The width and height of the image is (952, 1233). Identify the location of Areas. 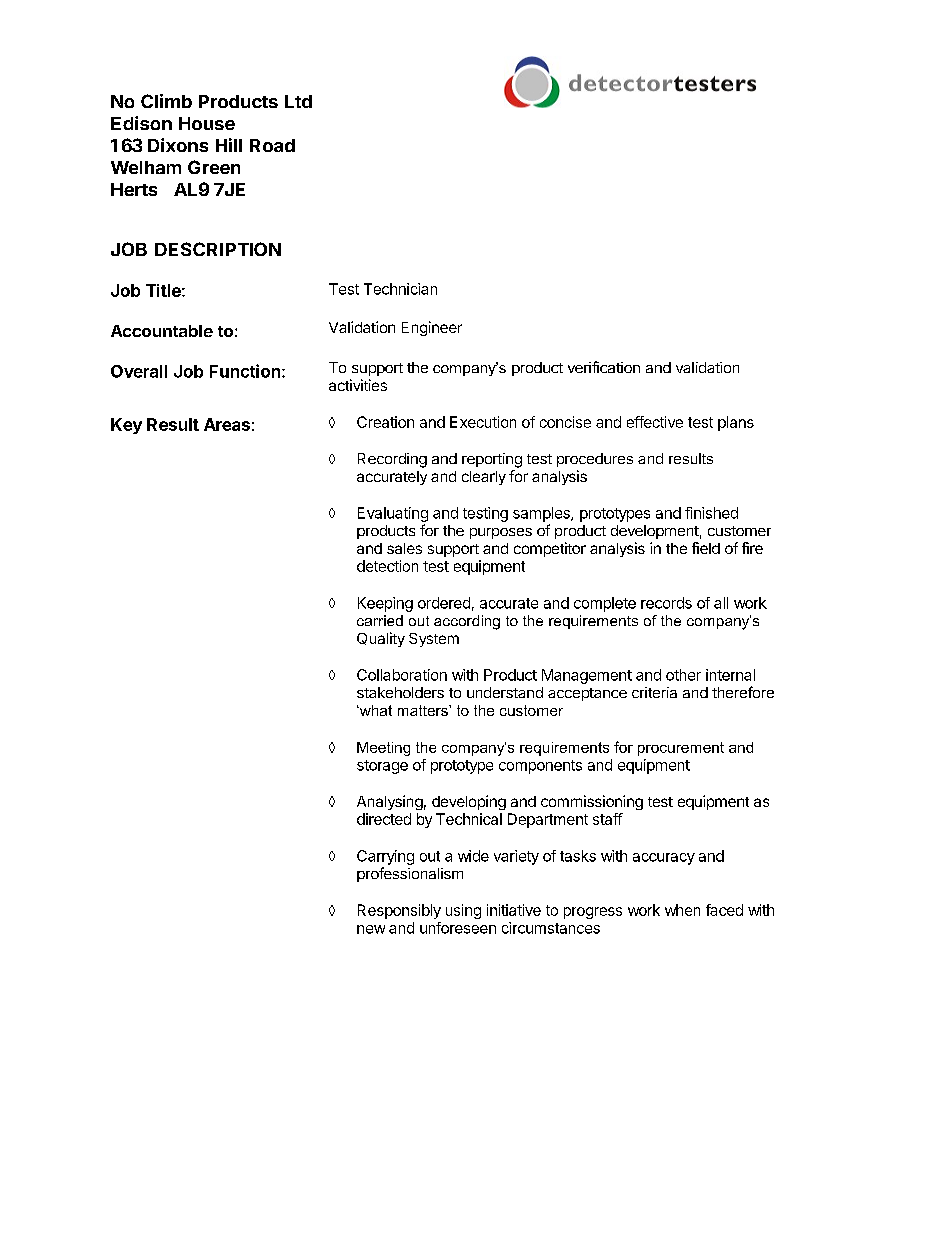
(227, 424).
